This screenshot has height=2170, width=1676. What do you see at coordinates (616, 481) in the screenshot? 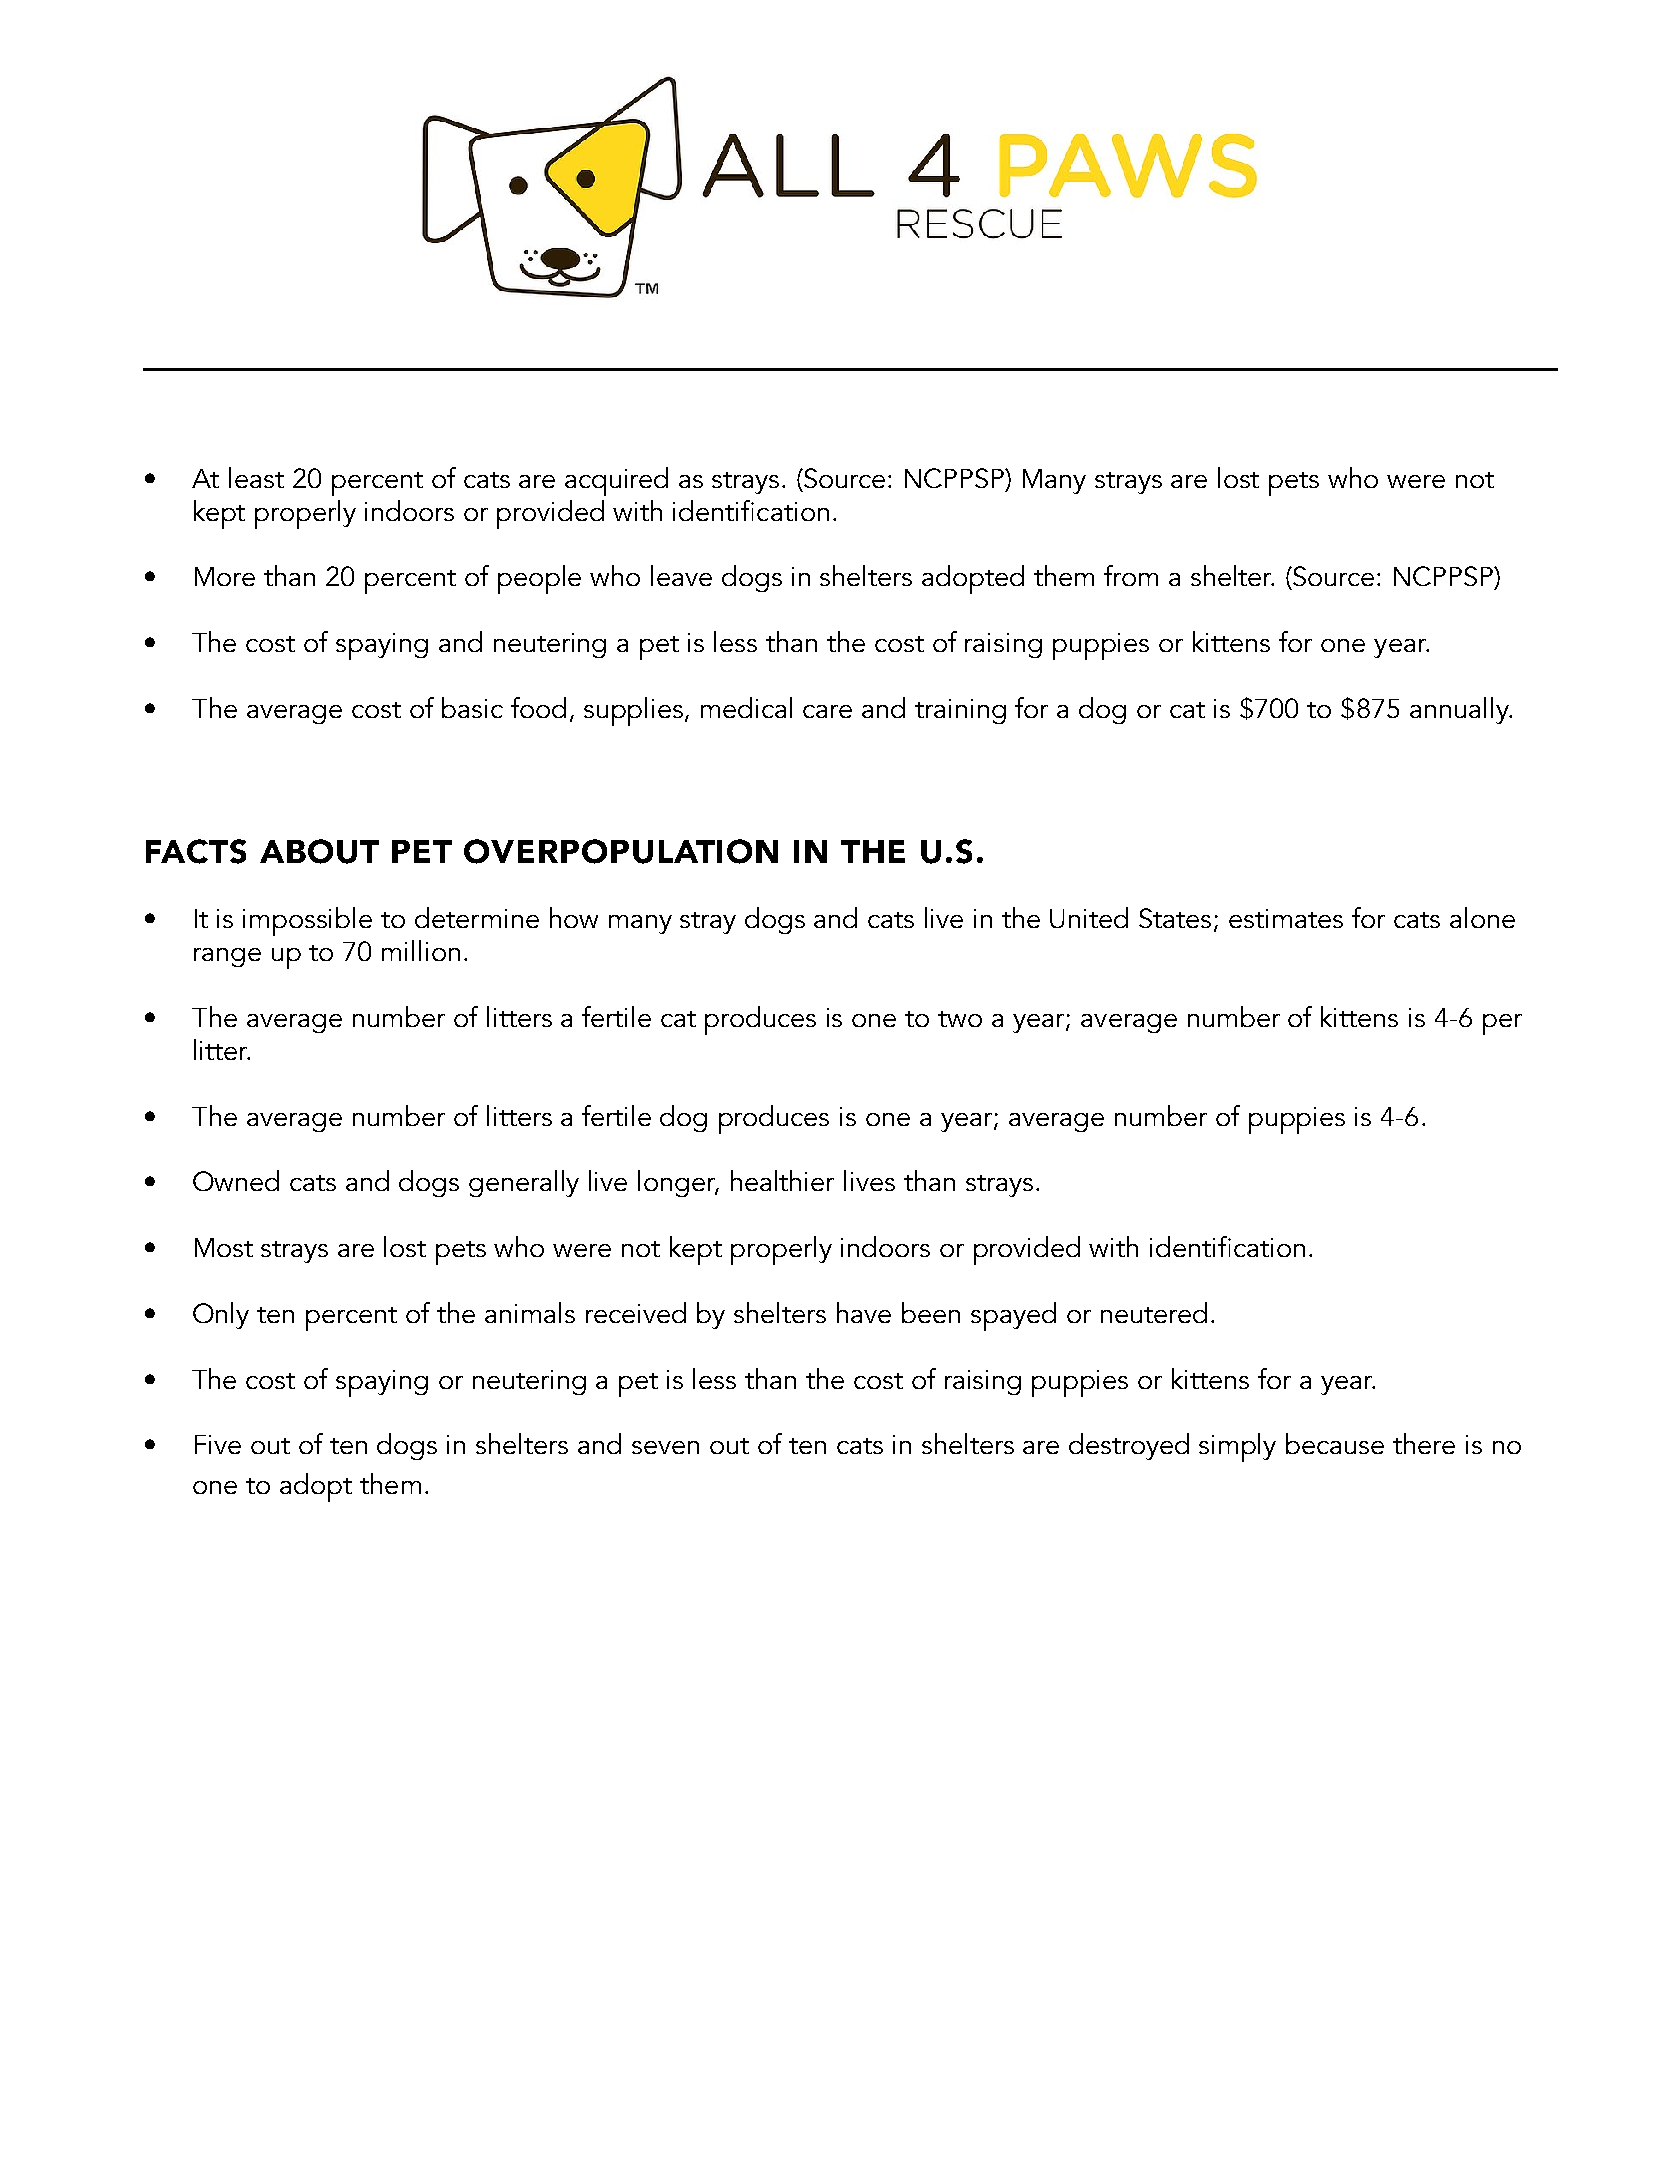
I see `acquired` at bounding box center [616, 481].
